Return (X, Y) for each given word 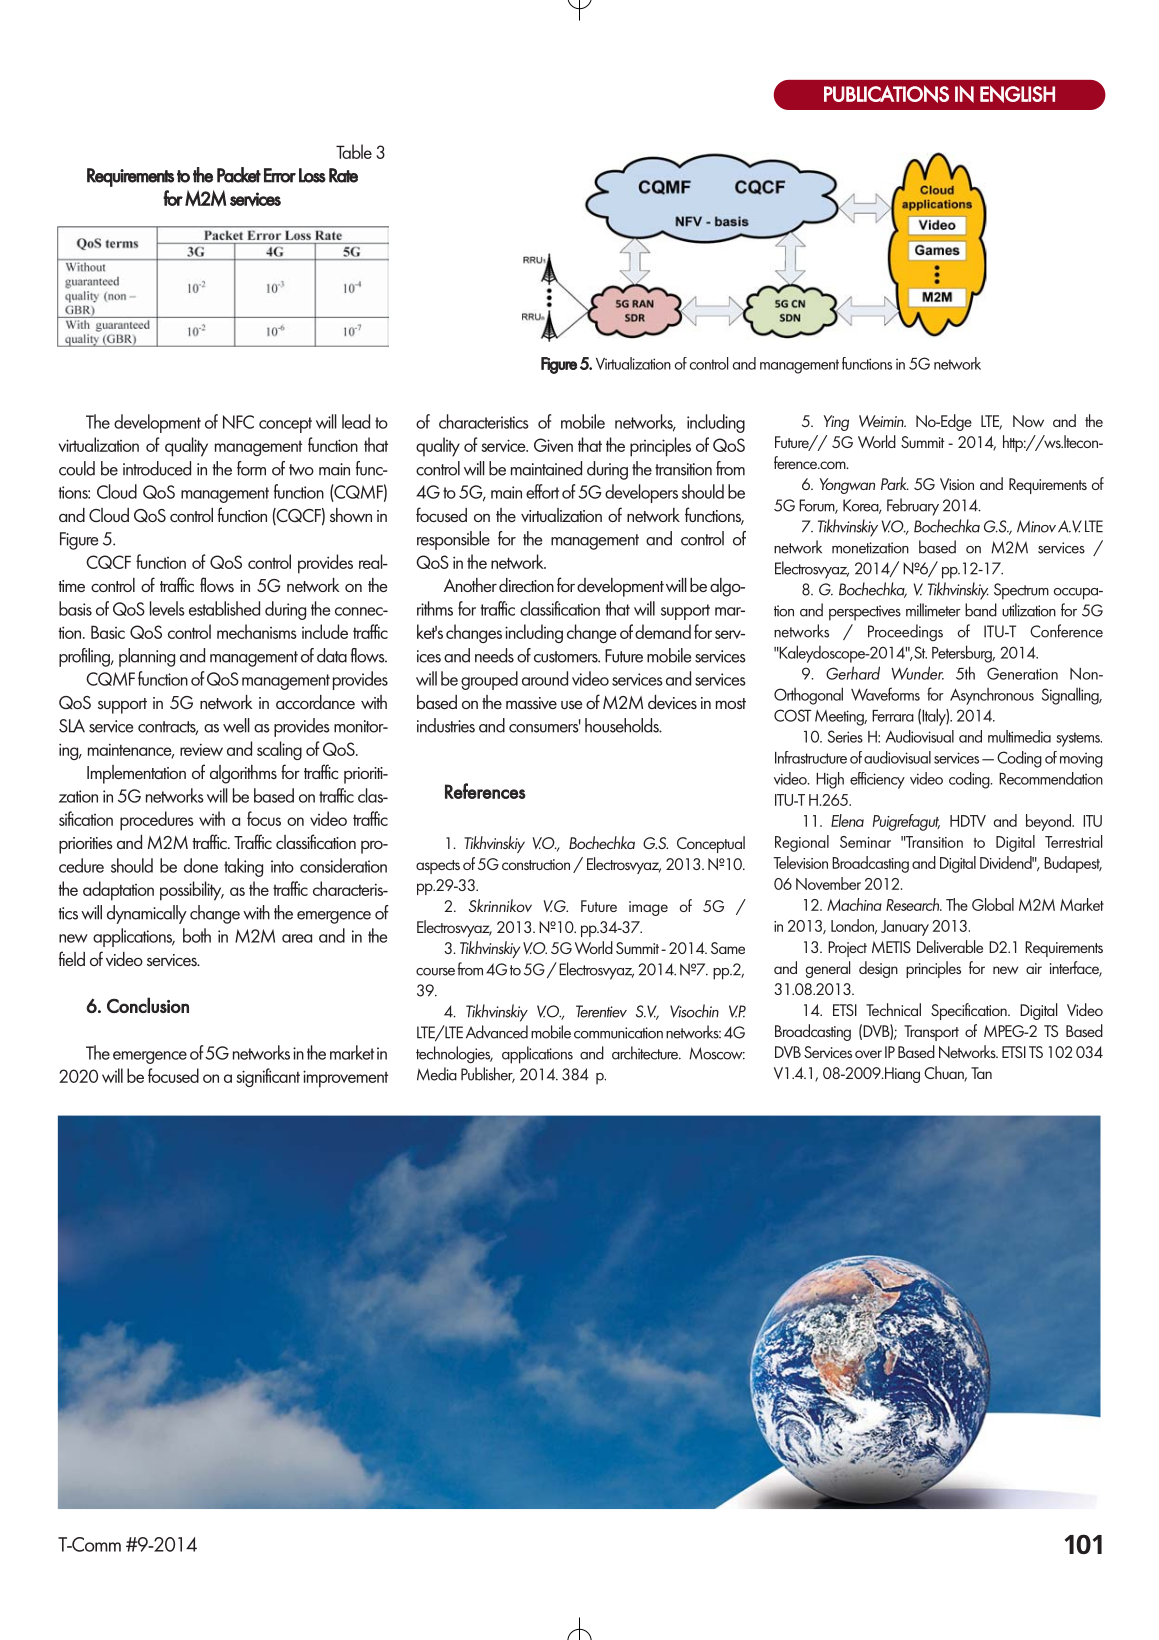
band (981, 610)
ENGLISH (1017, 94)
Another (470, 585)
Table (354, 151)
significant (268, 1077)
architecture (646, 1053)
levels (167, 608)
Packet (239, 175)
